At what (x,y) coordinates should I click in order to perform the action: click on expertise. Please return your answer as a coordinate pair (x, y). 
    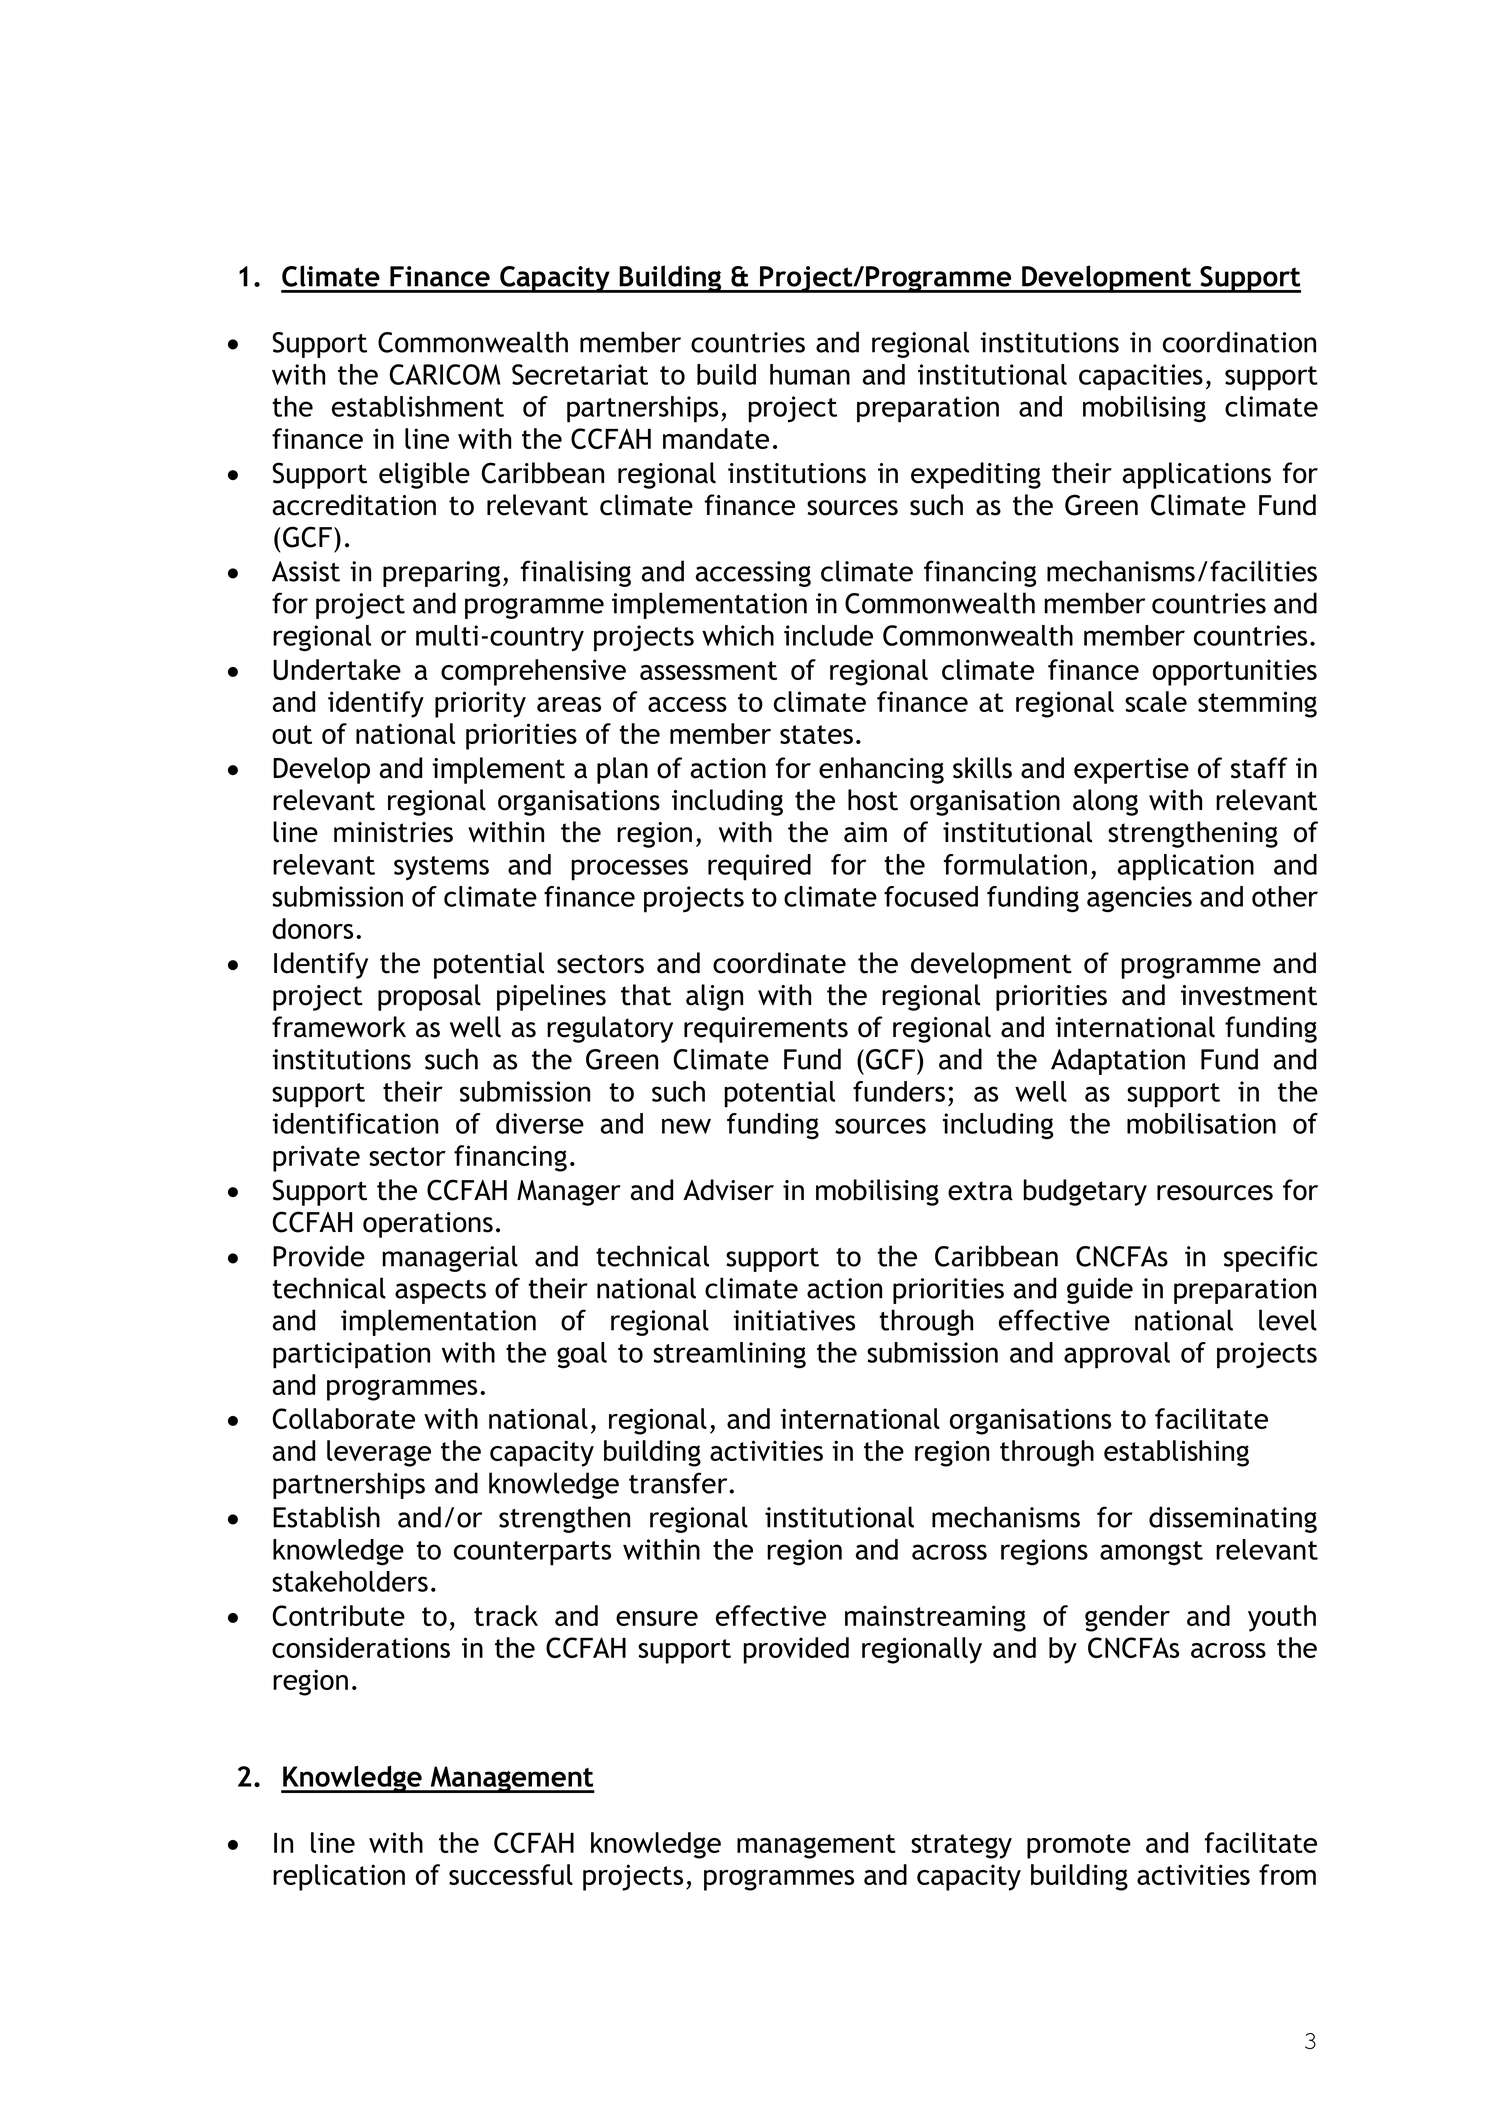
    Looking at the image, I should click on (1131, 771).
